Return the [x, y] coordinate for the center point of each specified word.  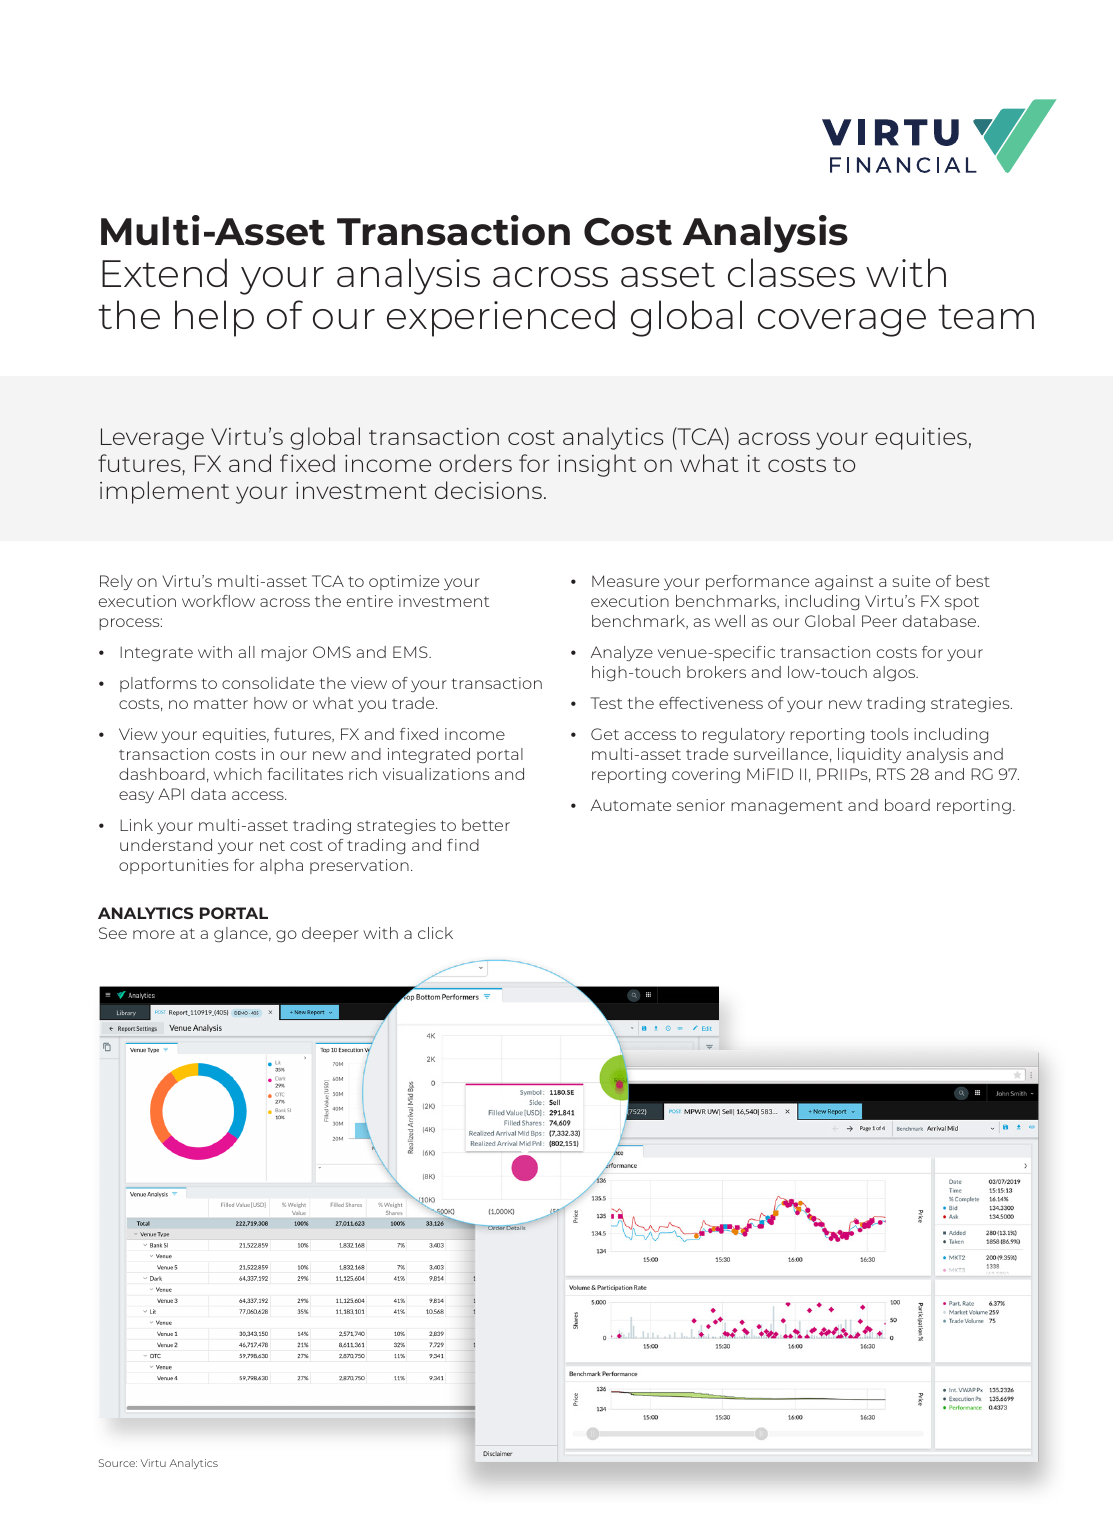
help [214, 318]
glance [242, 935]
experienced [501, 318]
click [435, 933]
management [787, 808]
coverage [842, 323]
